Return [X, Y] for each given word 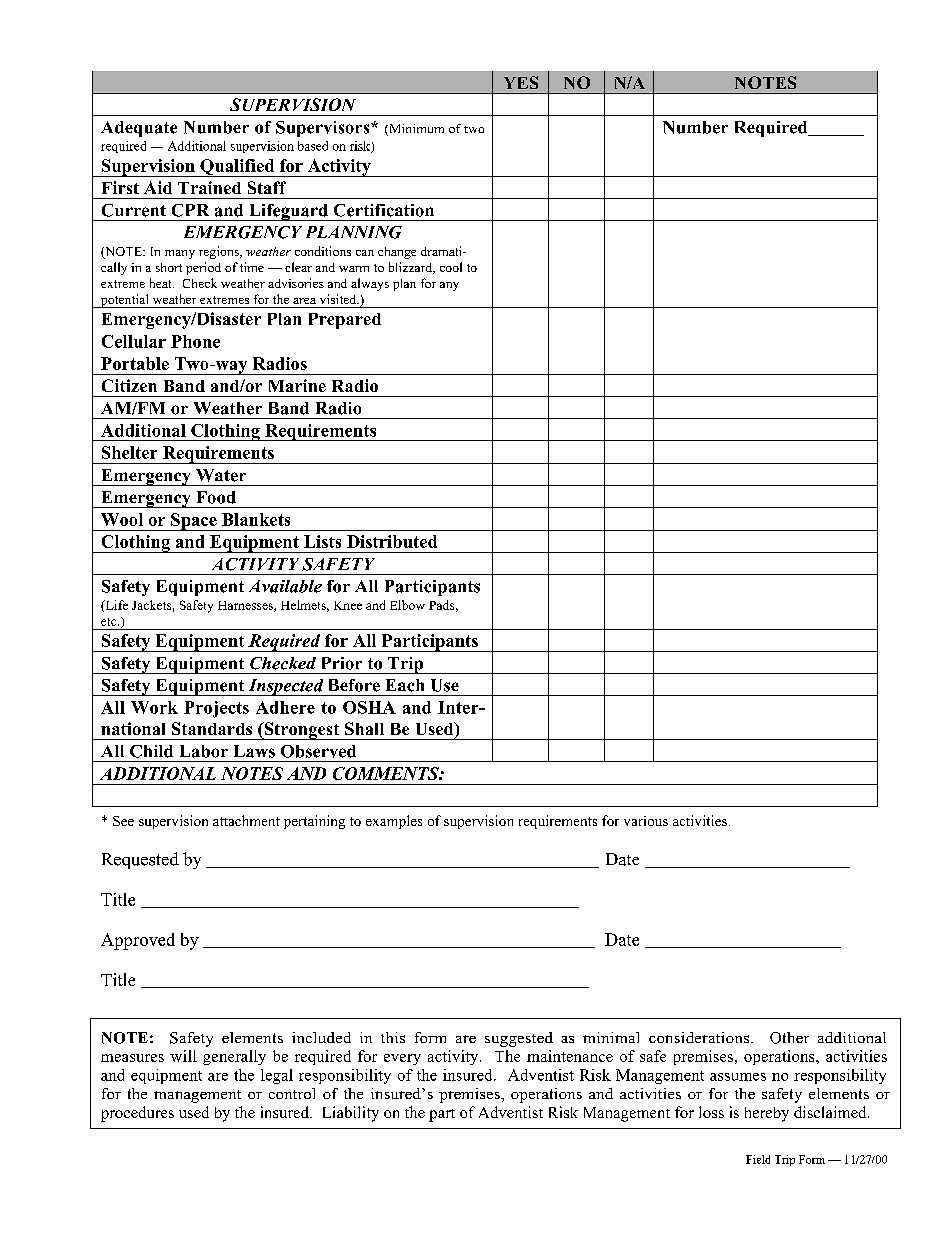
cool [451, 267]
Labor [204, 751]
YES [521, 82]
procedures [137, 1114]
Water [221, 475]
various [646, 821]
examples [394, 822]
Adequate [139, 129]
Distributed [392, 541]
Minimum [415, 130]
